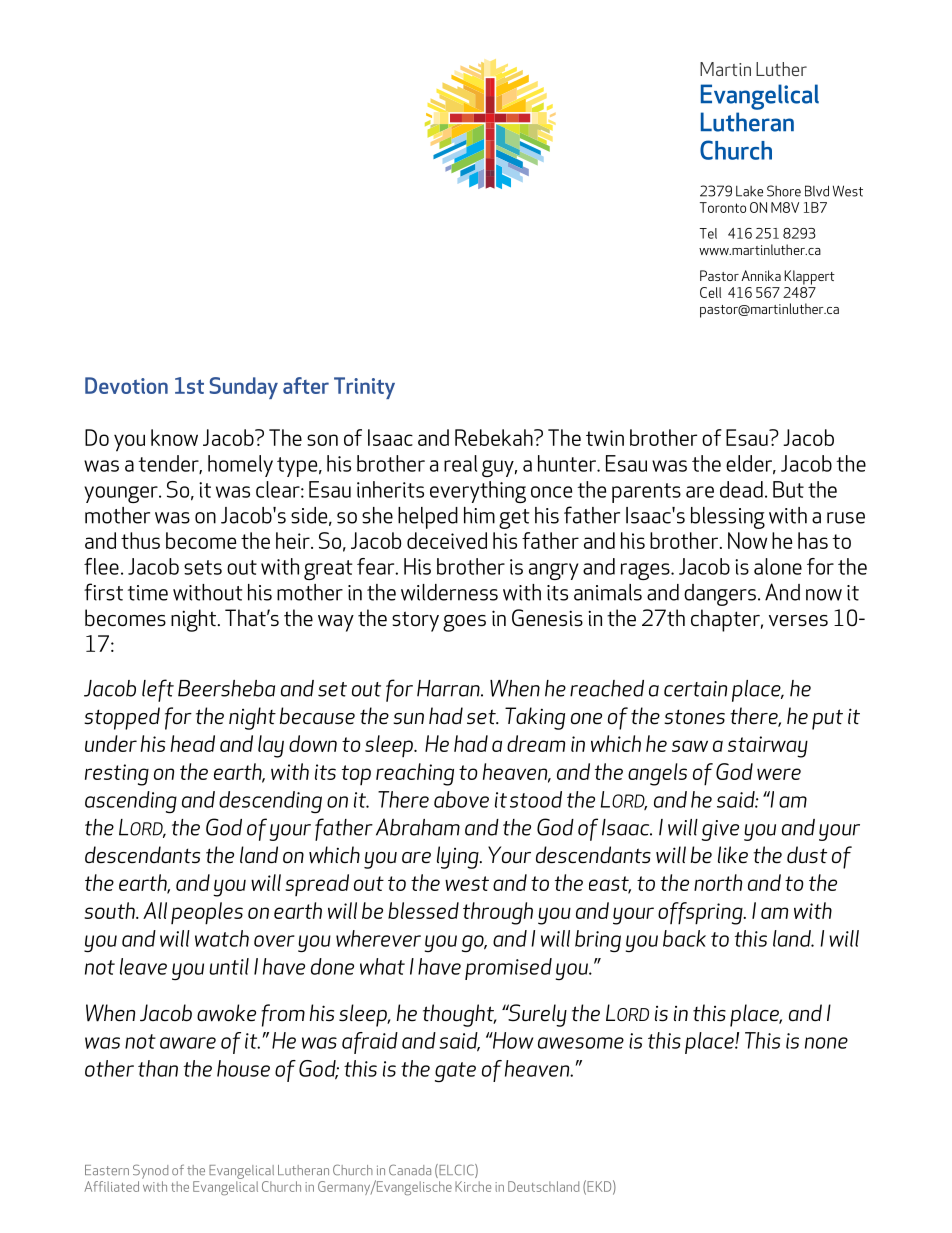 The image size is (952, 1233). Describe the element at coordinates (410, 1169) in the screenshot. I see `Canada` at that location.
